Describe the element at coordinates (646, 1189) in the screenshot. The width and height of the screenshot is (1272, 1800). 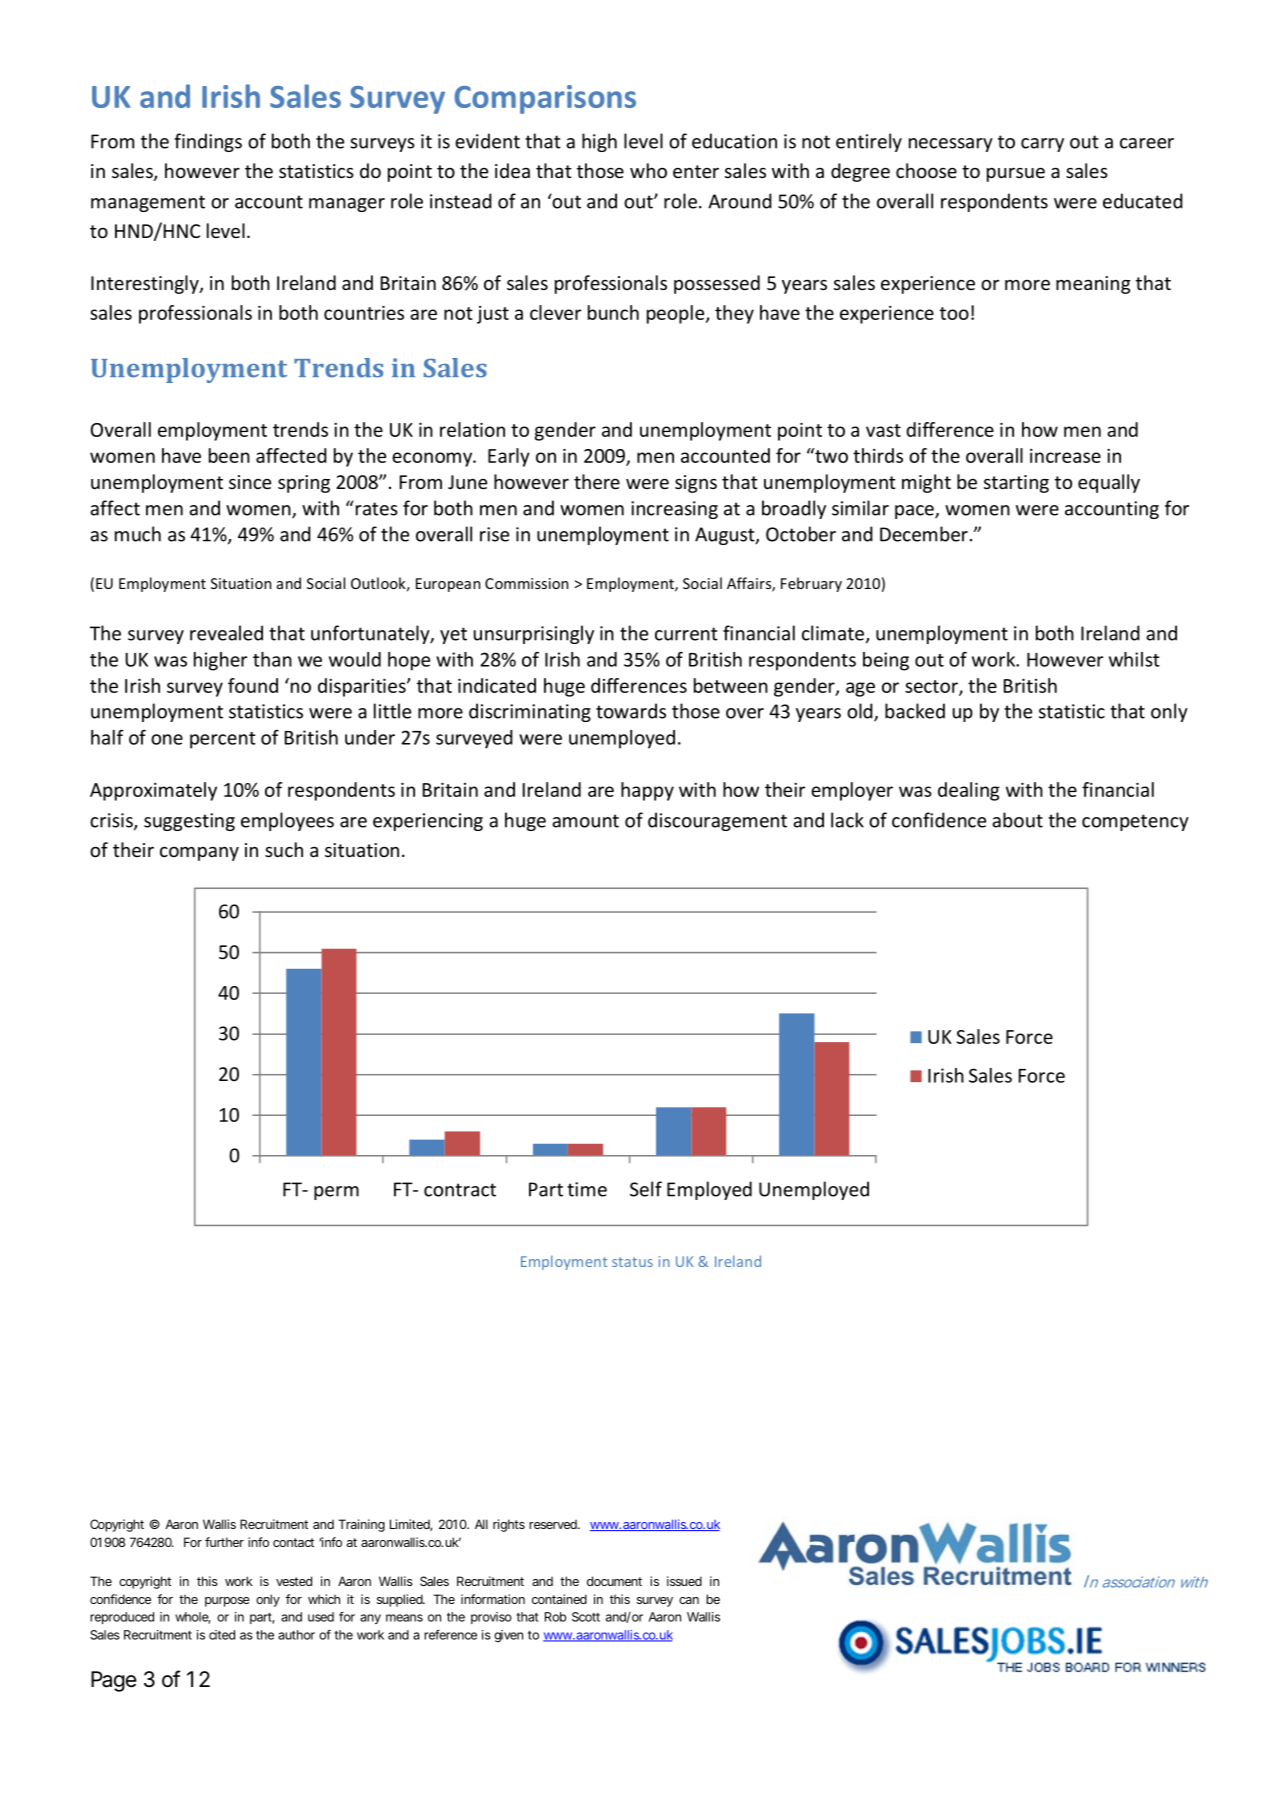
I see `Self` at that location.
